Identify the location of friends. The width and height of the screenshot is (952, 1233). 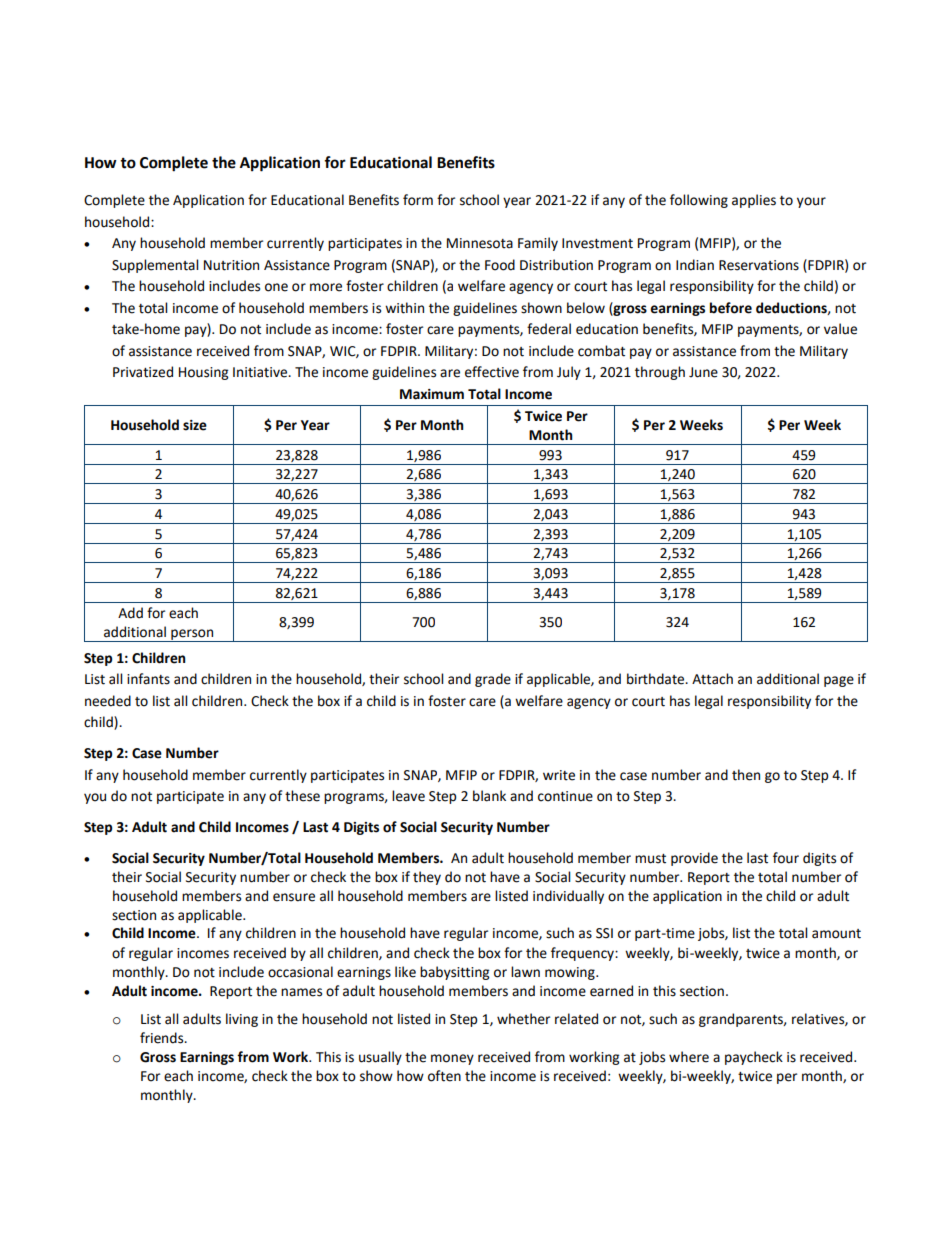
(163, 1038).
